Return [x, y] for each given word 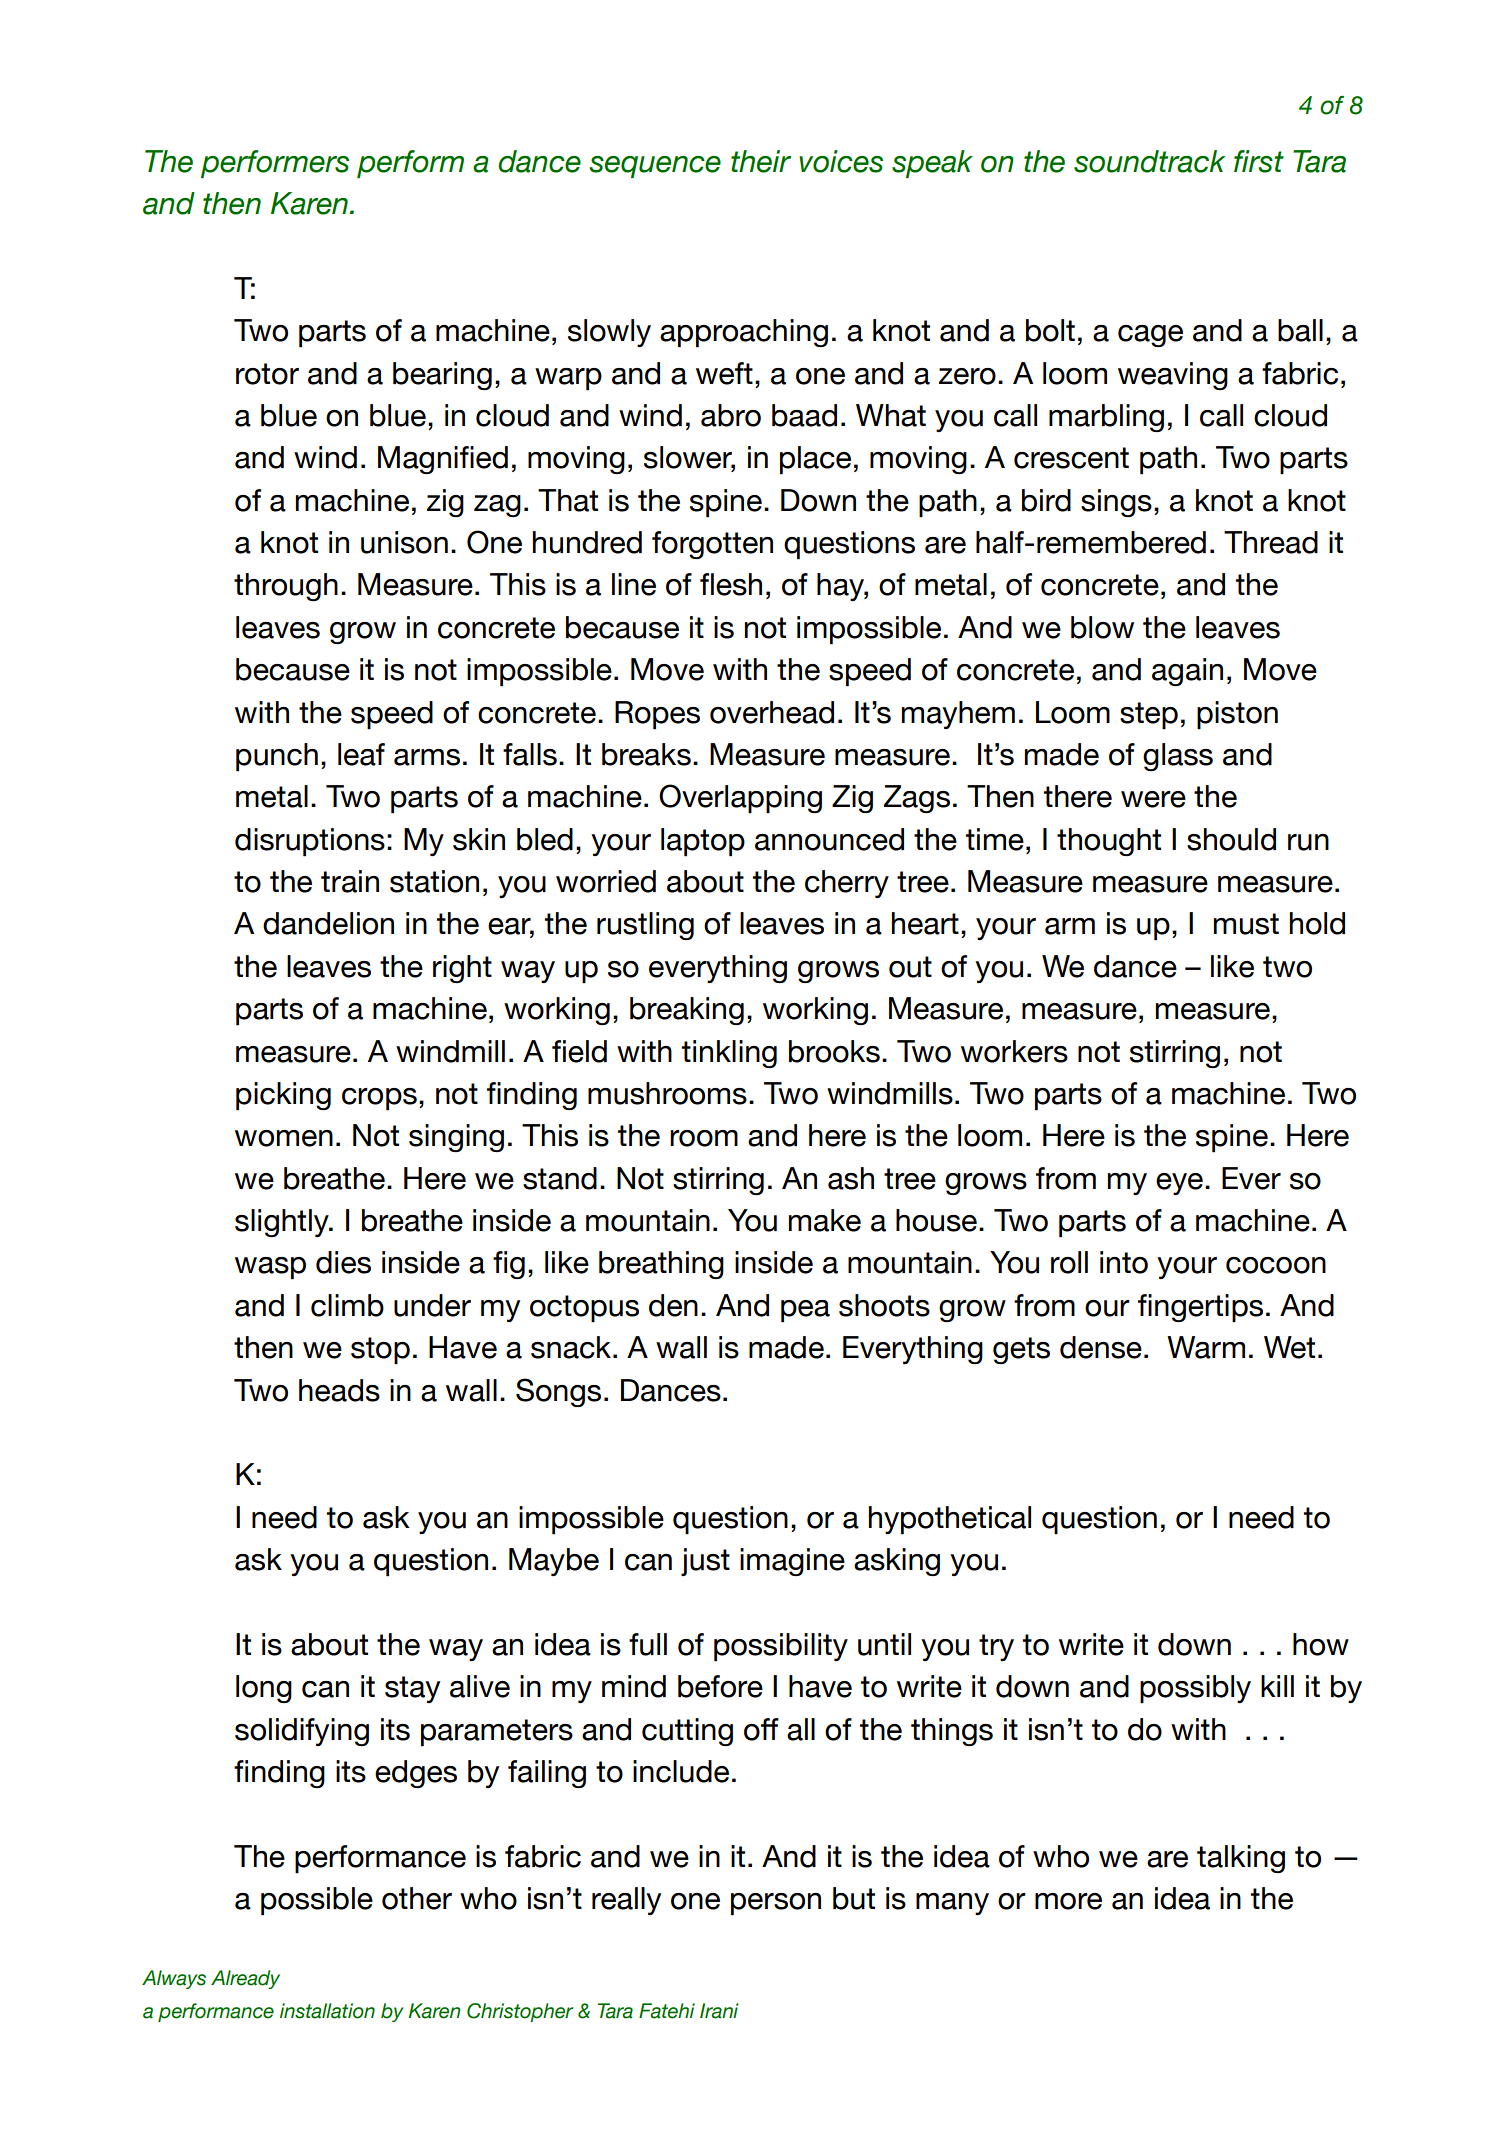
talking [1241, 1859]
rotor [267, 374]
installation [327, 2011]
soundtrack [1150, 161]
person [776, 1904]
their [761, 161]
